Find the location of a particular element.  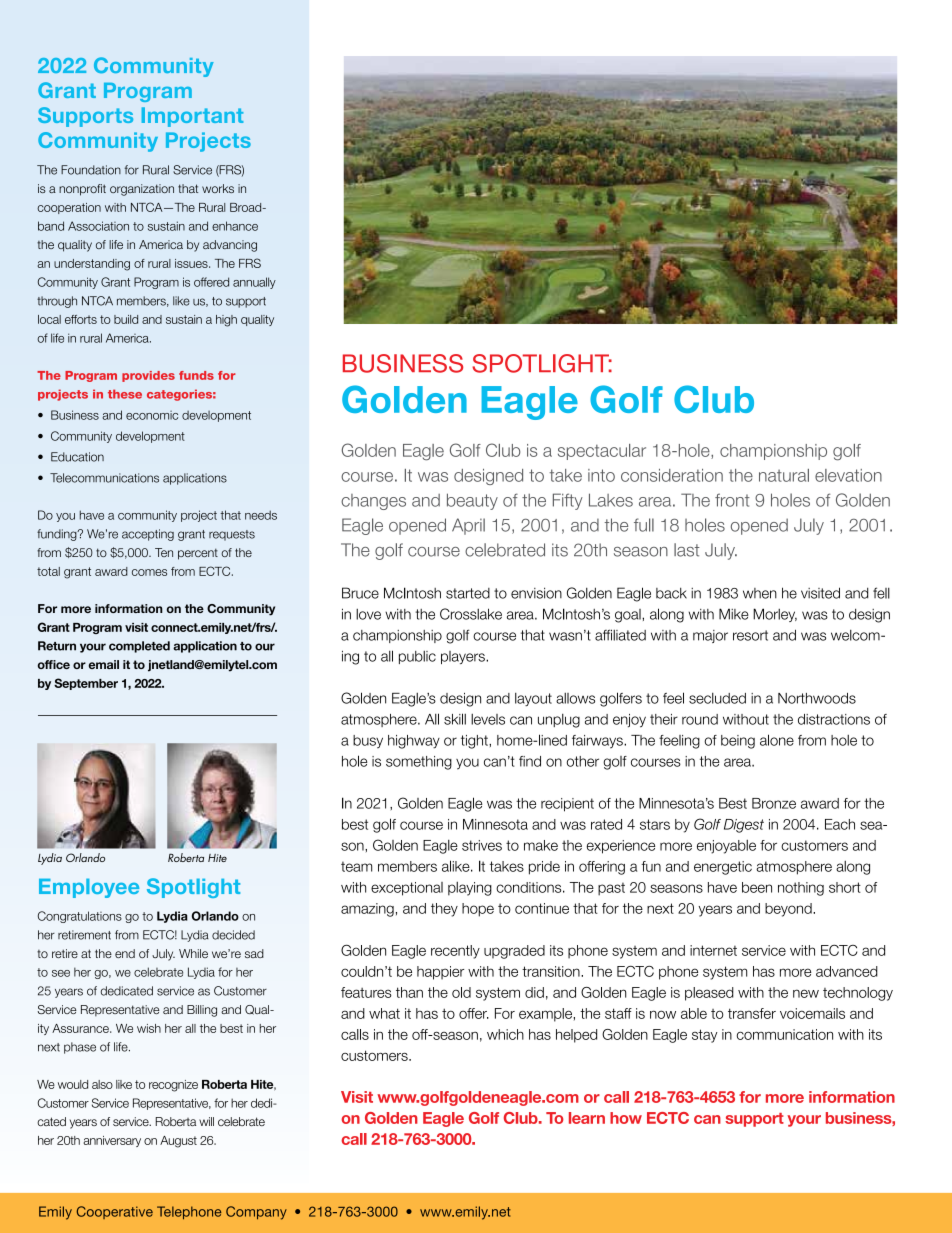

organization is located at coordinates (142, 190).
